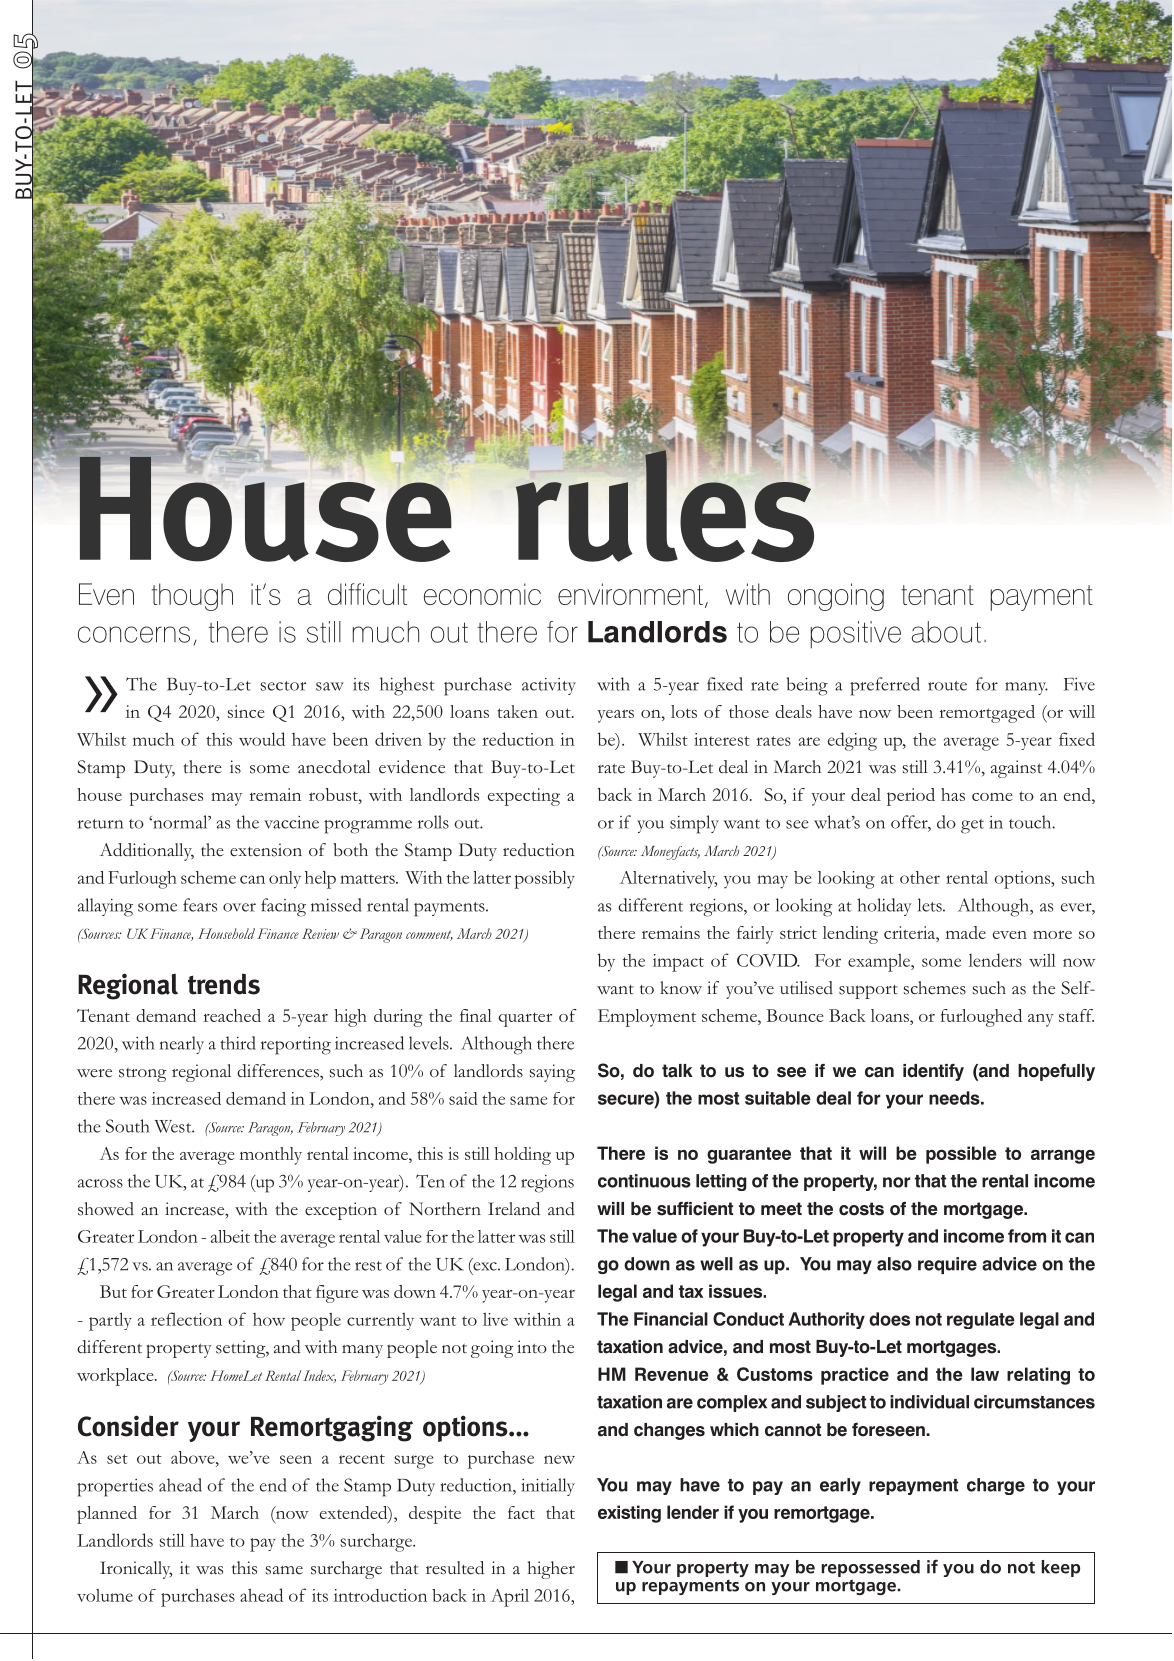 The width and height of the screenshot is (1174, 1661). What do you see at coordinates (871, 1570) in the screenshot?
I see `repossessed` at bounding box center [871, 1570].
